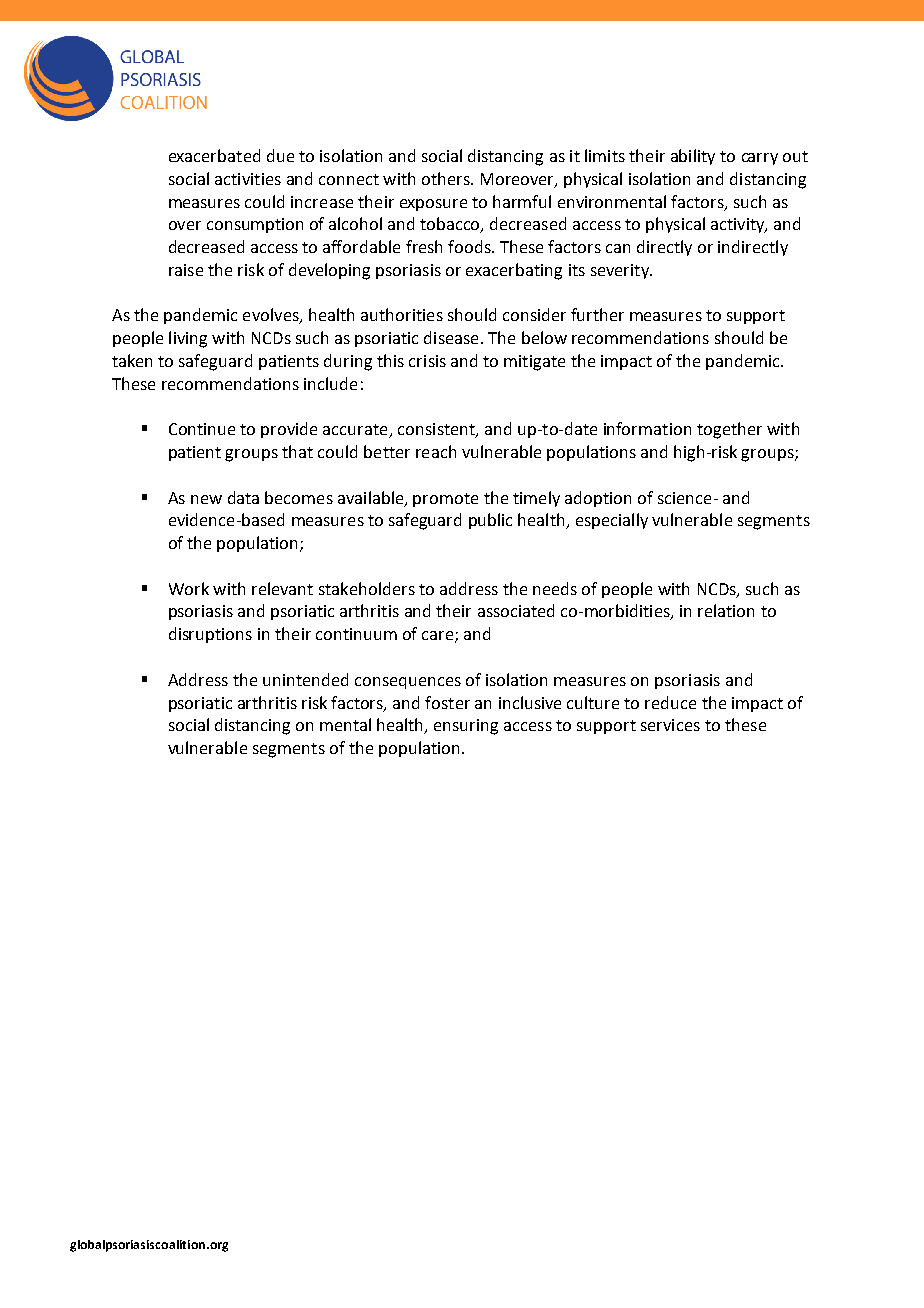  What do you see at coordinates (729, 430) in the screenshot?
I see `together` at bounding box center [729, 430].
